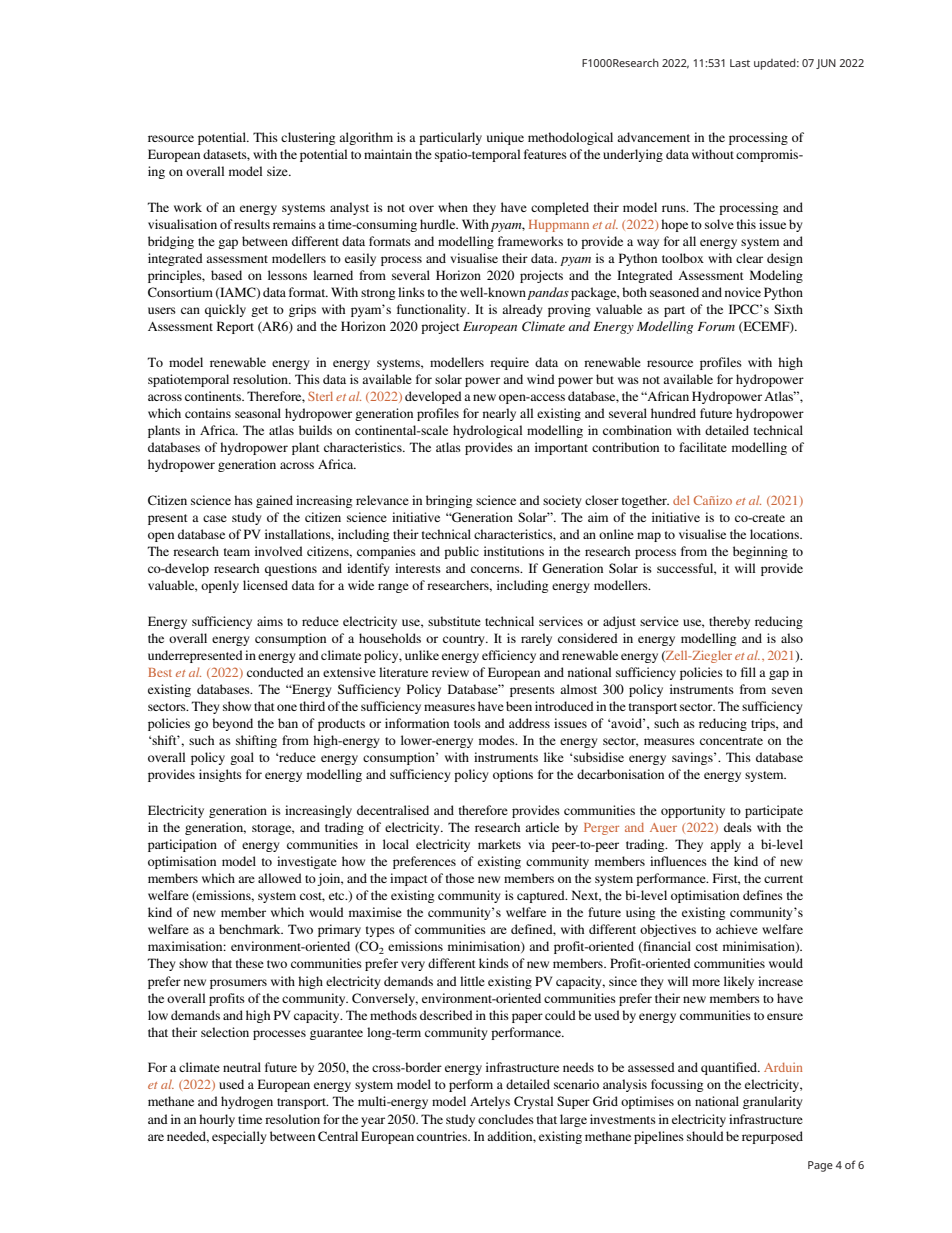  I want to click on defines, so click(763, 895).
